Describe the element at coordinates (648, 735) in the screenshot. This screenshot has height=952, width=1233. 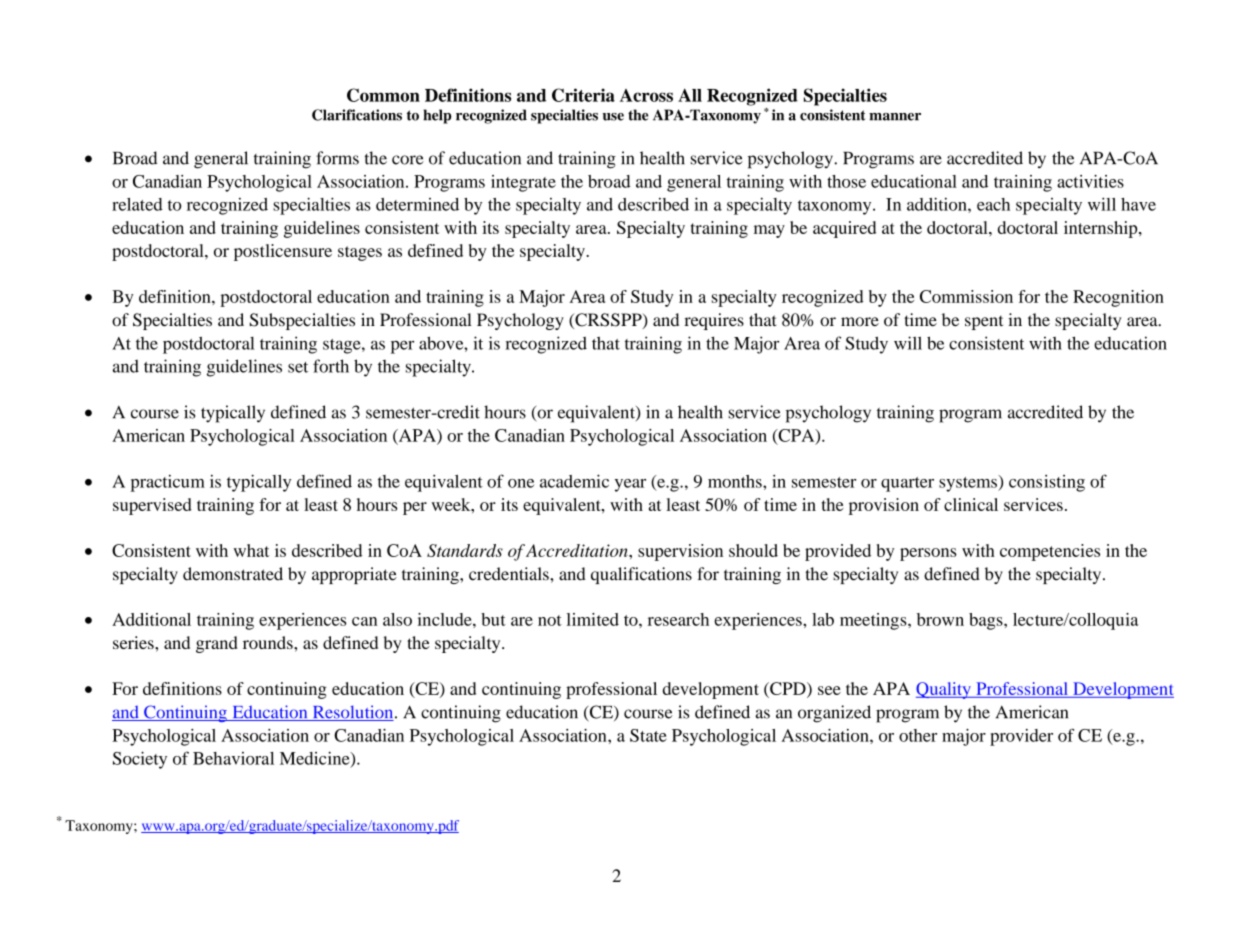
I see `State` at that location.
